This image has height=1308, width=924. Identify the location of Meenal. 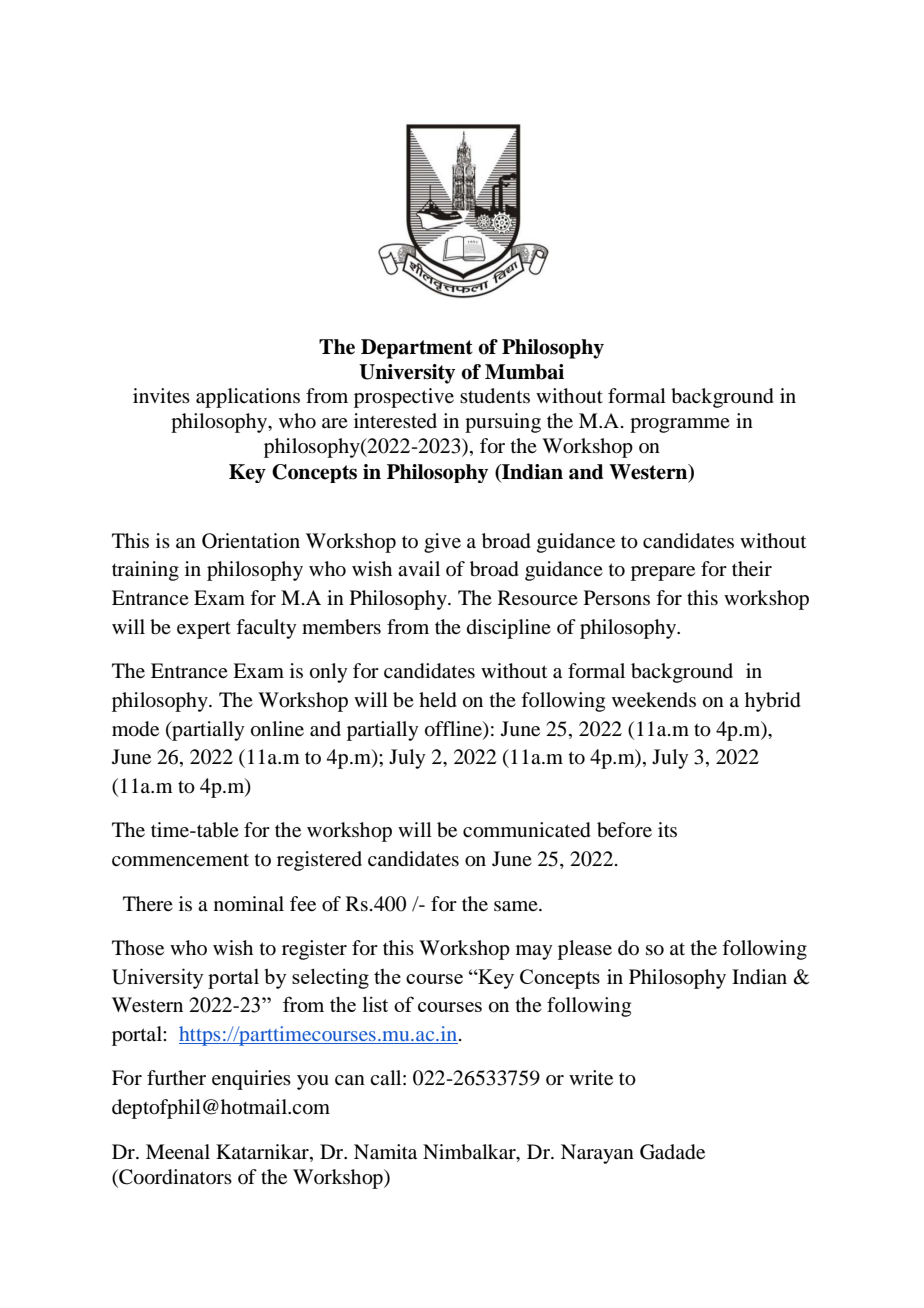
(178, 1151).
